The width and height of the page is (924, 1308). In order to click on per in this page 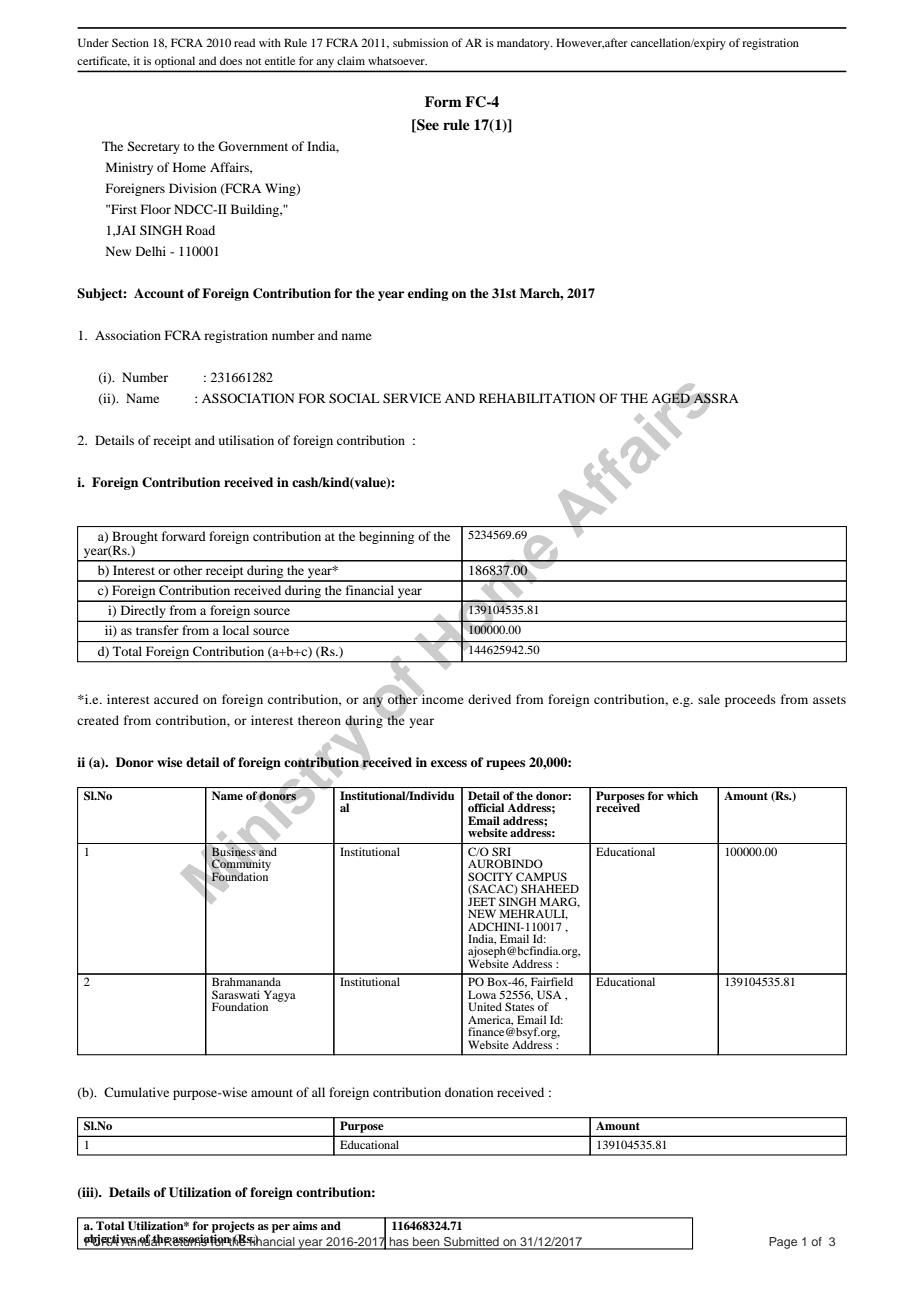, I will do `click(281, 1228)`.
